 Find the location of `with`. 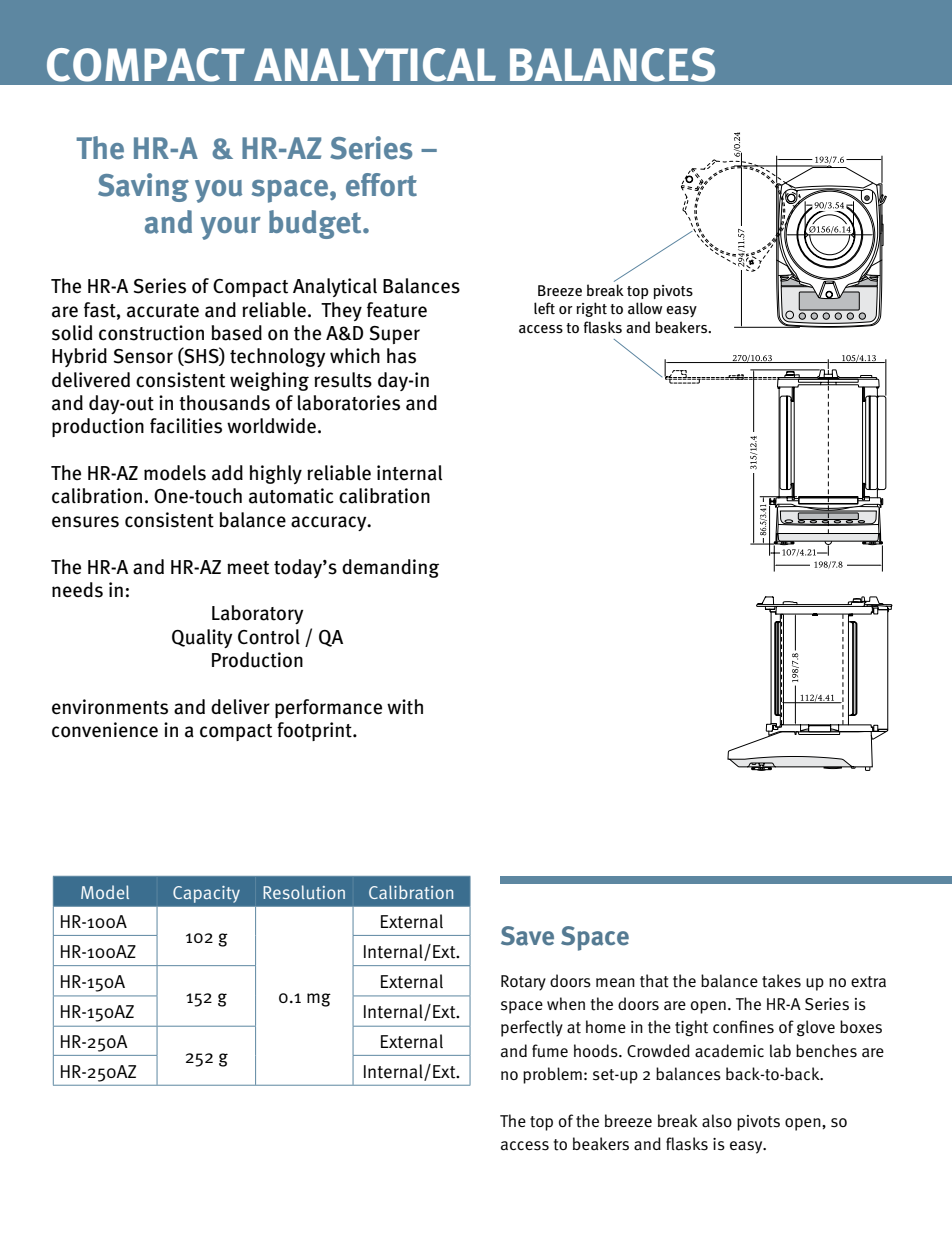

with is located at coordinates (405, 707).
